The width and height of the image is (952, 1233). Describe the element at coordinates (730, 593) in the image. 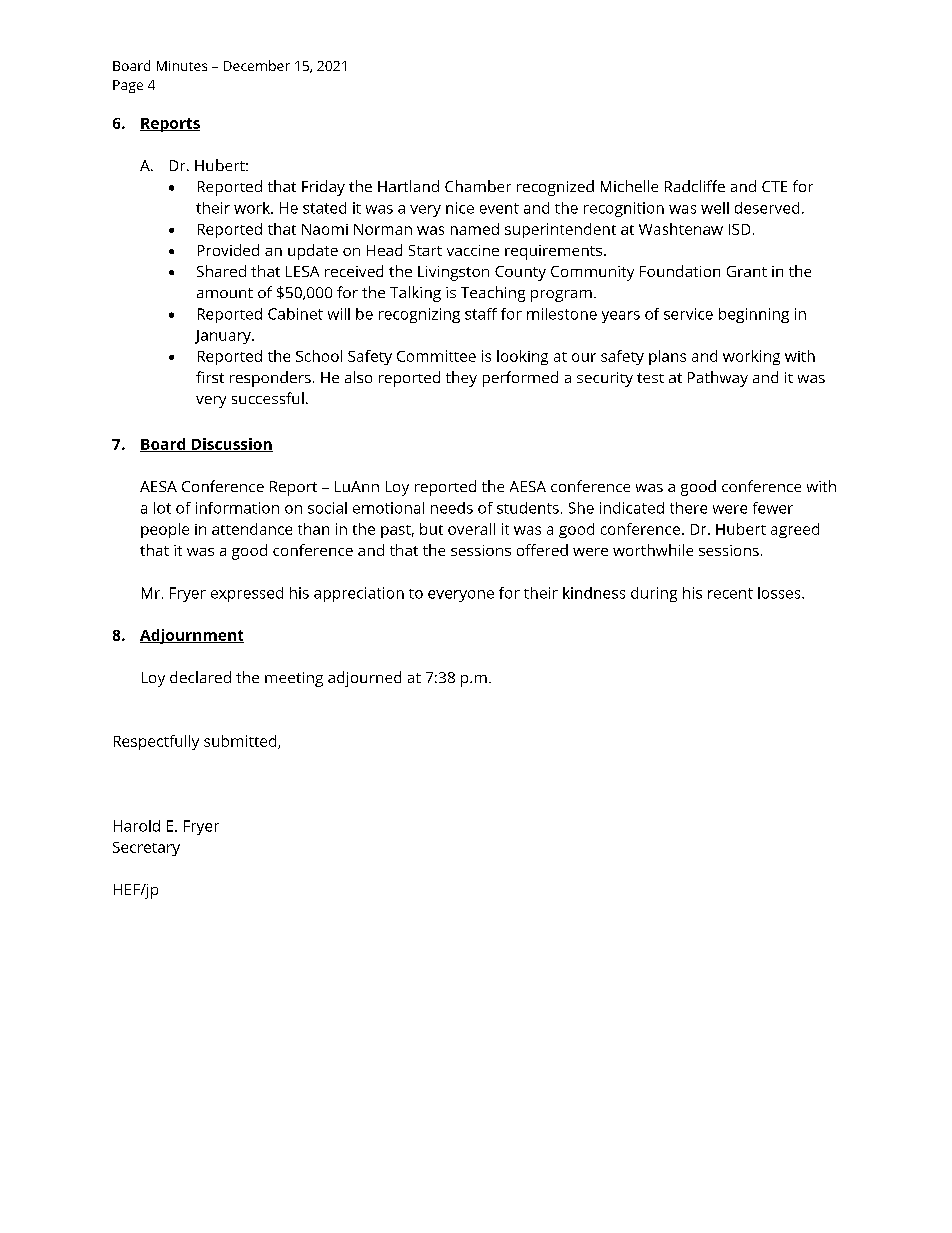

I see `recent` at that location.
